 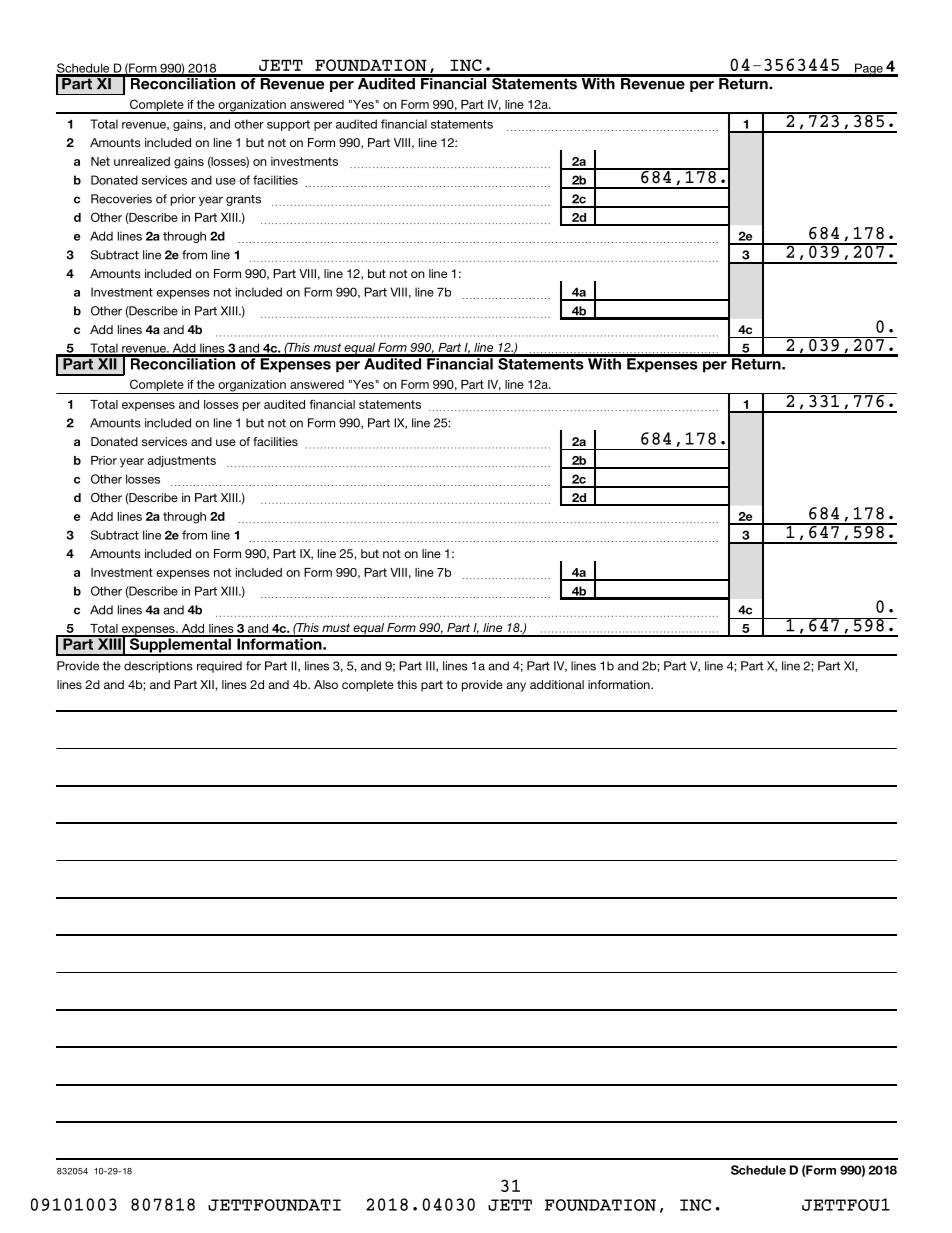 I want to click on Recoveries, so click(x=121, y=199).
